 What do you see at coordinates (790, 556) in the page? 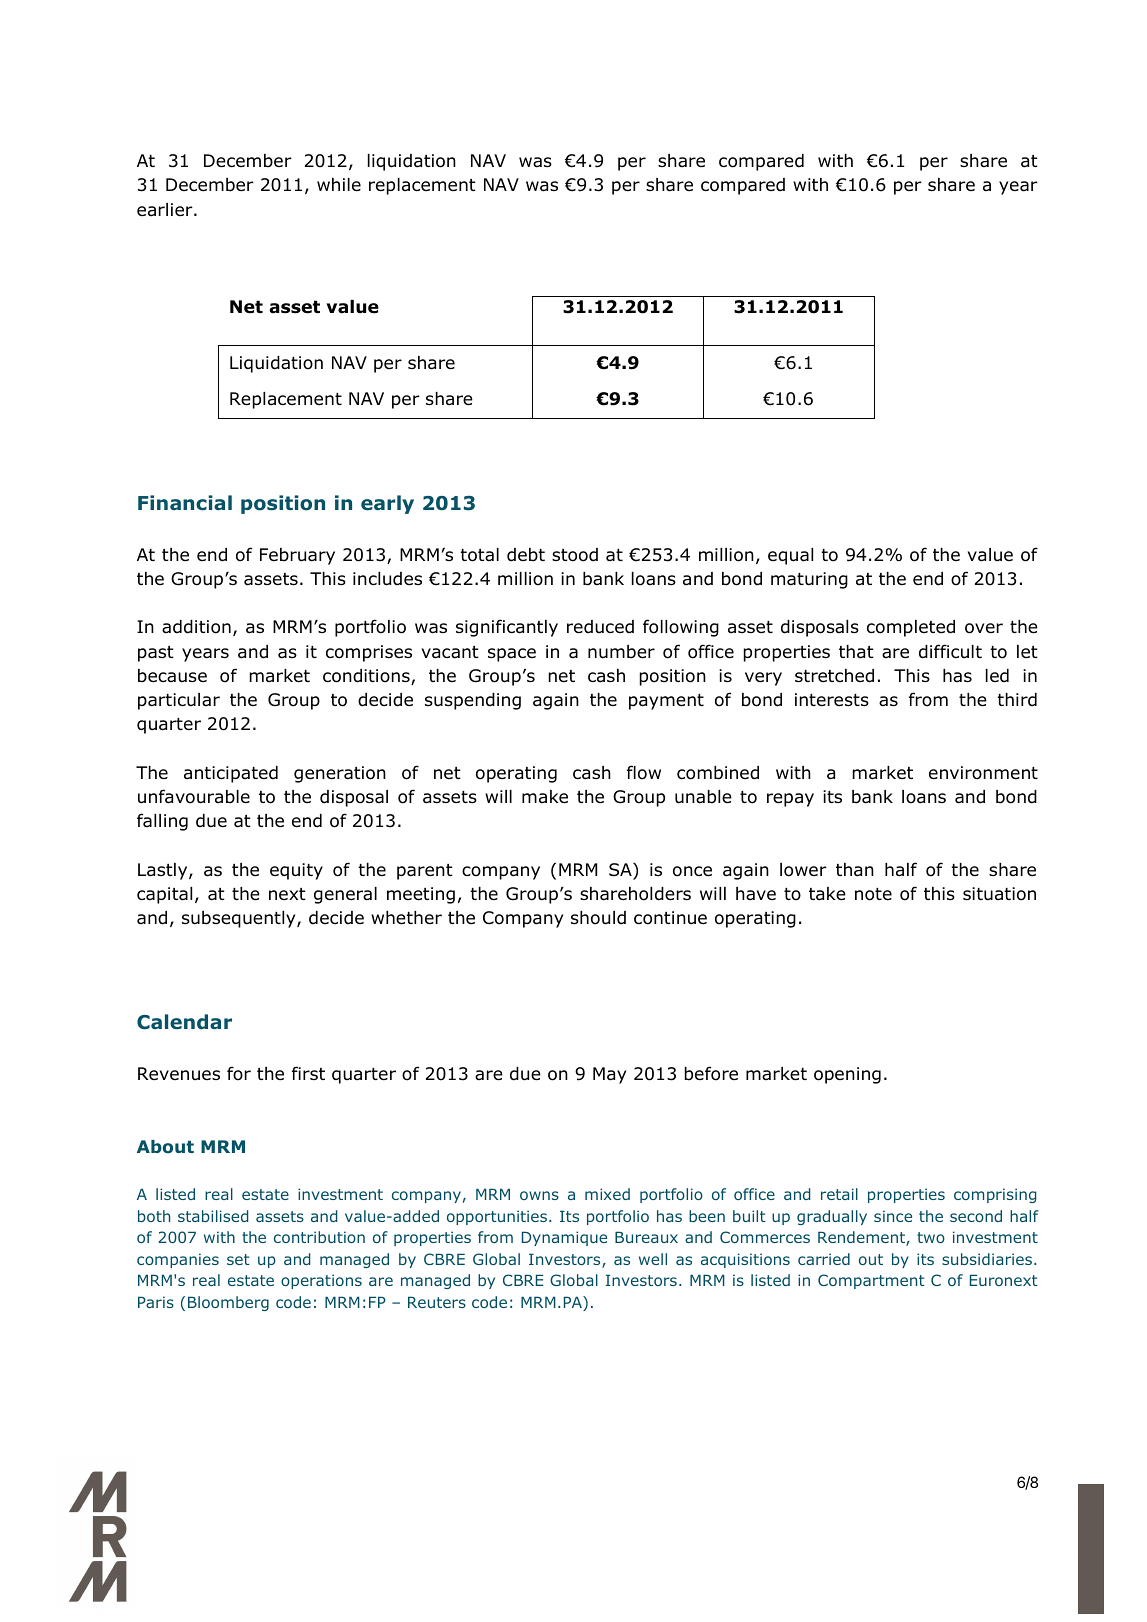
I see `equal` at bounding box center [790, 556].
